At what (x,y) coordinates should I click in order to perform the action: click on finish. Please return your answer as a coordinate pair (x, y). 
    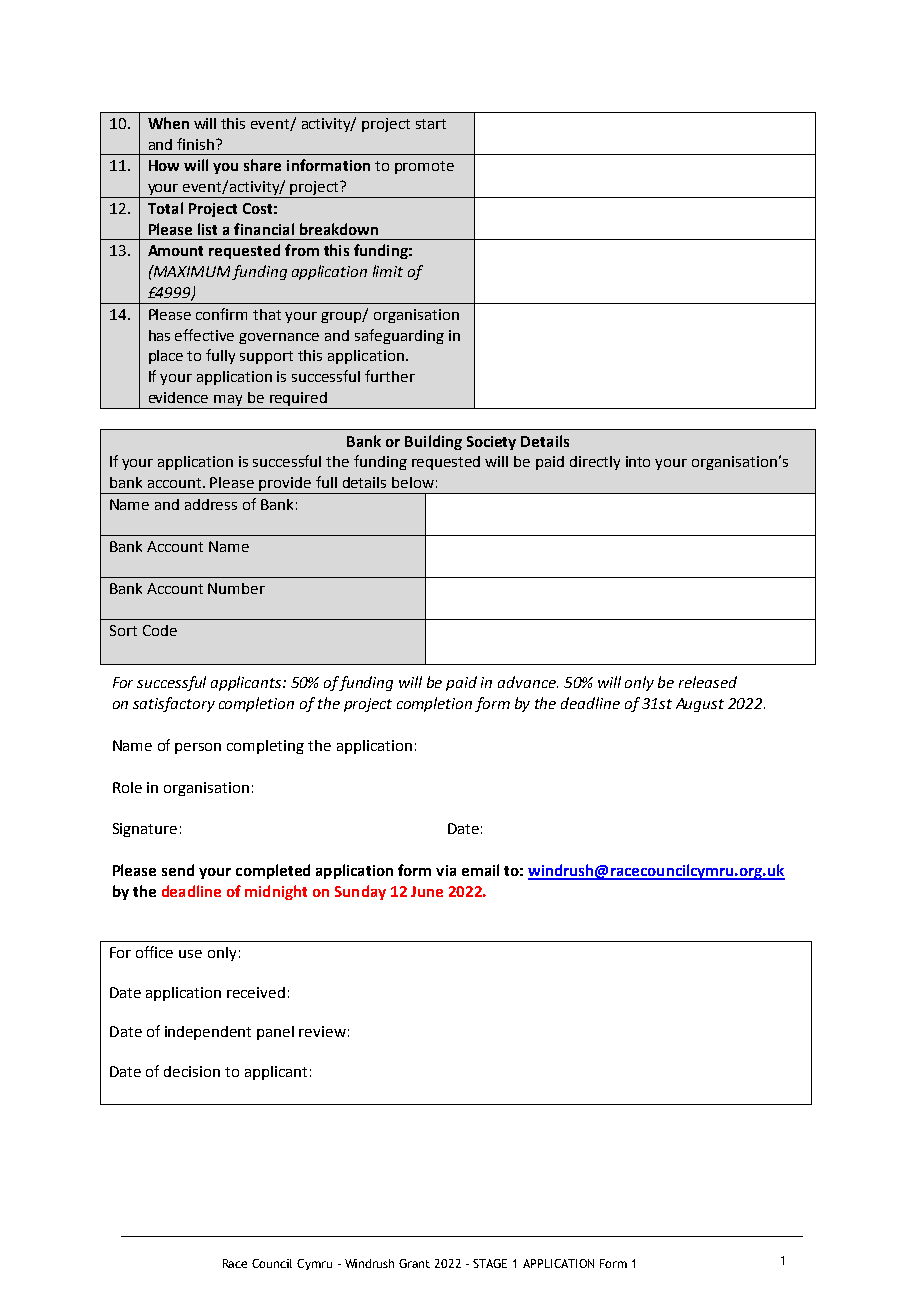
    Looking at the image, I should click on (195, 144).
